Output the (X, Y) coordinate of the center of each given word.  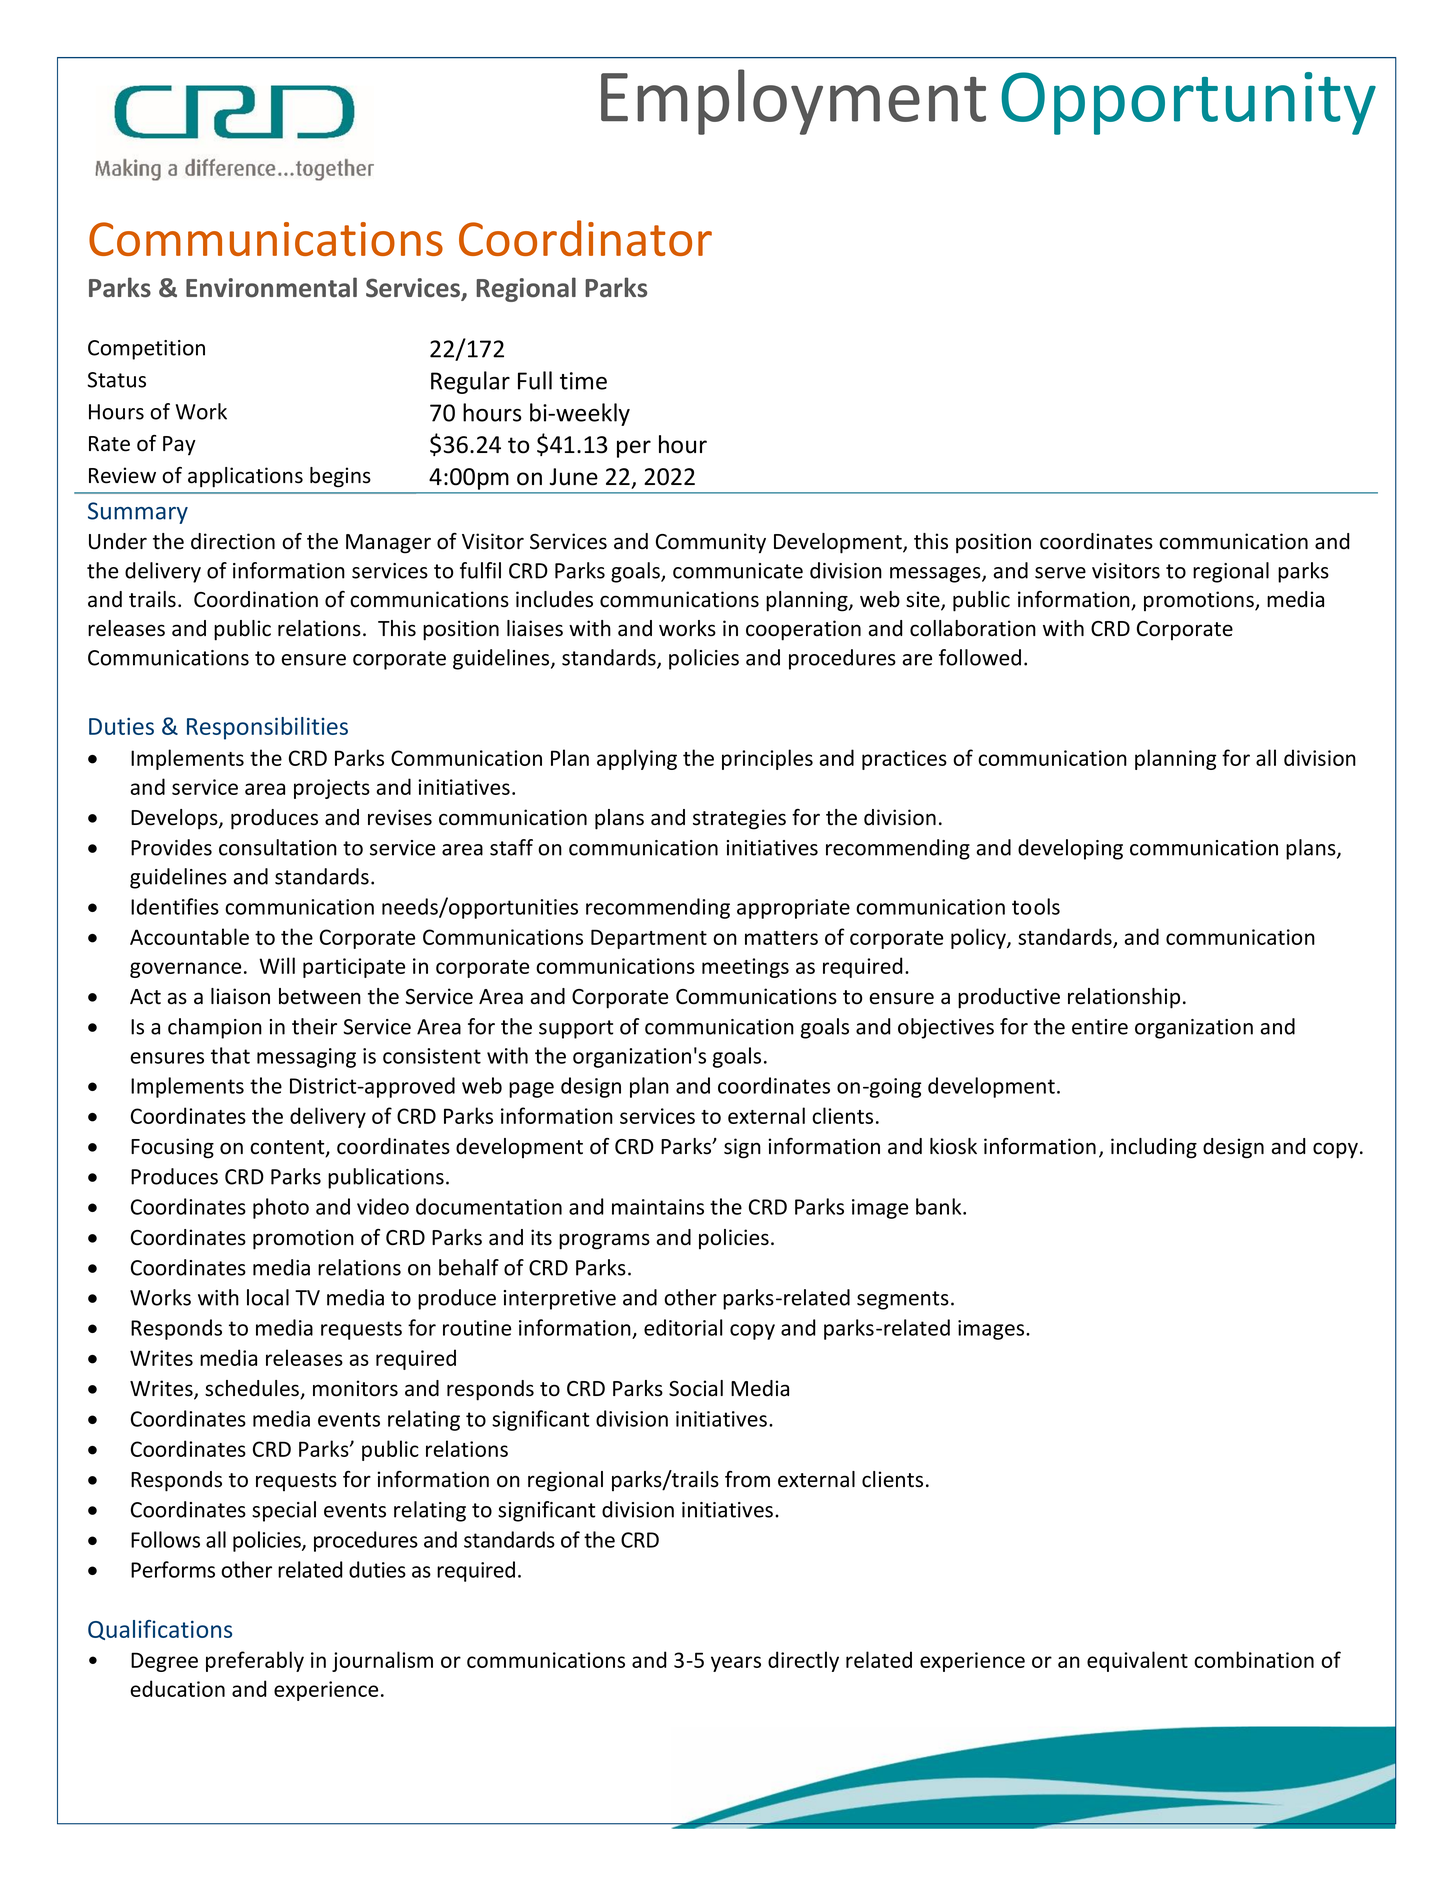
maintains (658, 1207)
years (736, 1664)
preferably (255, 1661)
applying (637, 759)
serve (1060, 573)
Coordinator (585, 238)
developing (1070, 849)
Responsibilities (267, 728)
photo (281, 1208)
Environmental (271, 287)
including (1154, 1148)
